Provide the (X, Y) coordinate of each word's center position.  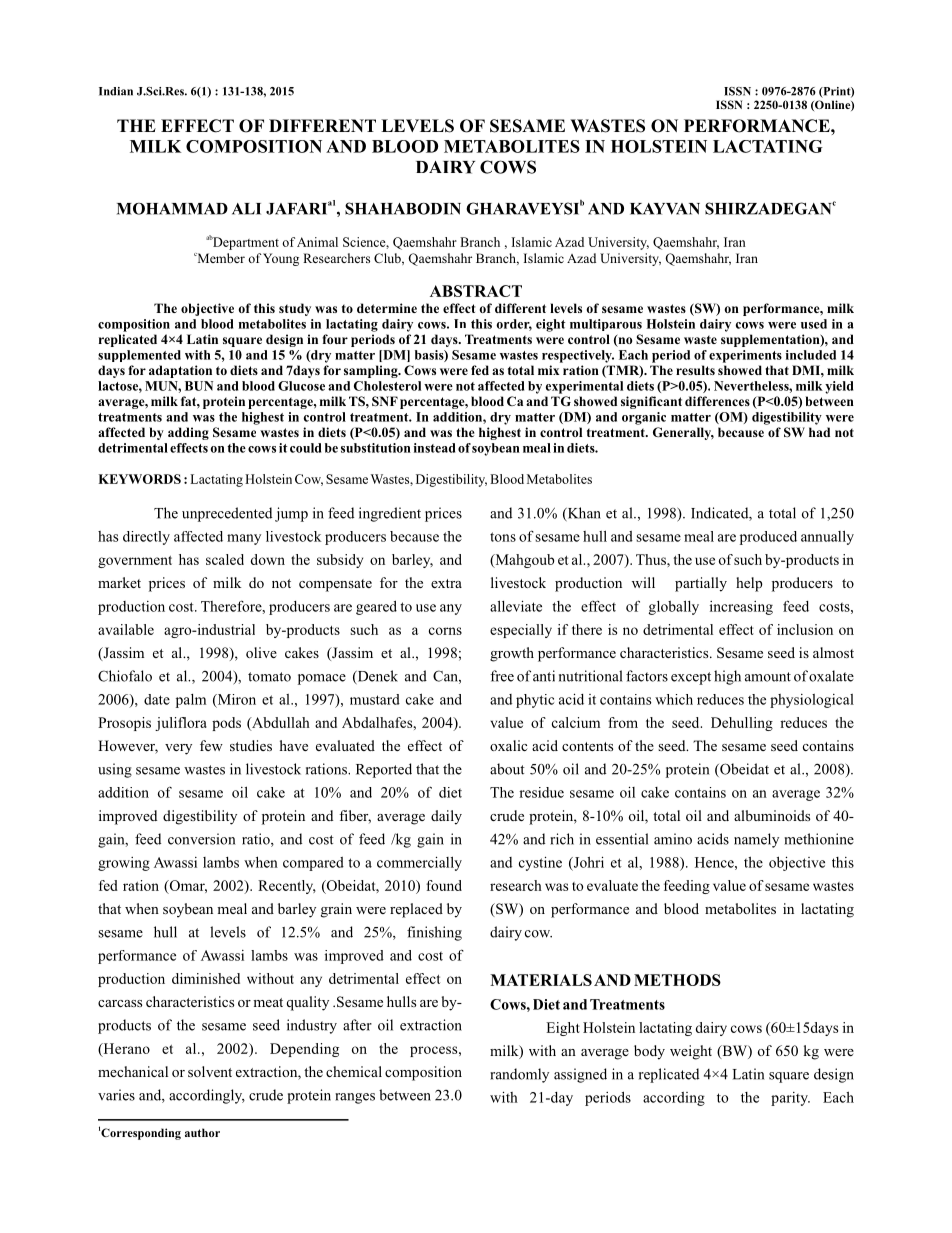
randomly (519, 1075)
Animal (317, 242)
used (814, 324)
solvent (210, 1071)
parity (790, 1099)
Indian (116, 91)
